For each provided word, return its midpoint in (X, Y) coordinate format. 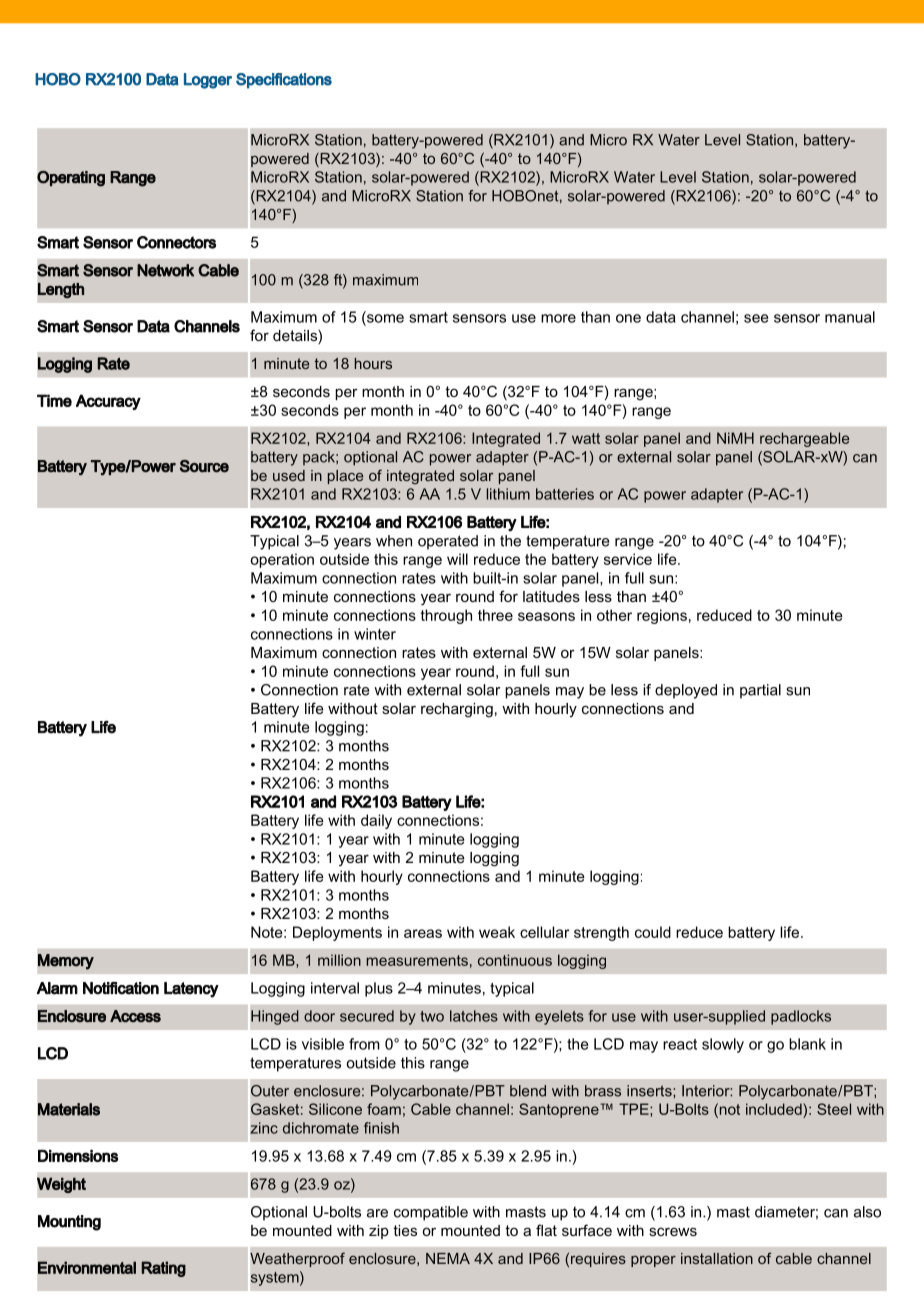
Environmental (87, 1267)
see (756, 318)
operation (282, 560)
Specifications (284, 81)
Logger (208, 81)
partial (760, 691)
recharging (457, 710)
